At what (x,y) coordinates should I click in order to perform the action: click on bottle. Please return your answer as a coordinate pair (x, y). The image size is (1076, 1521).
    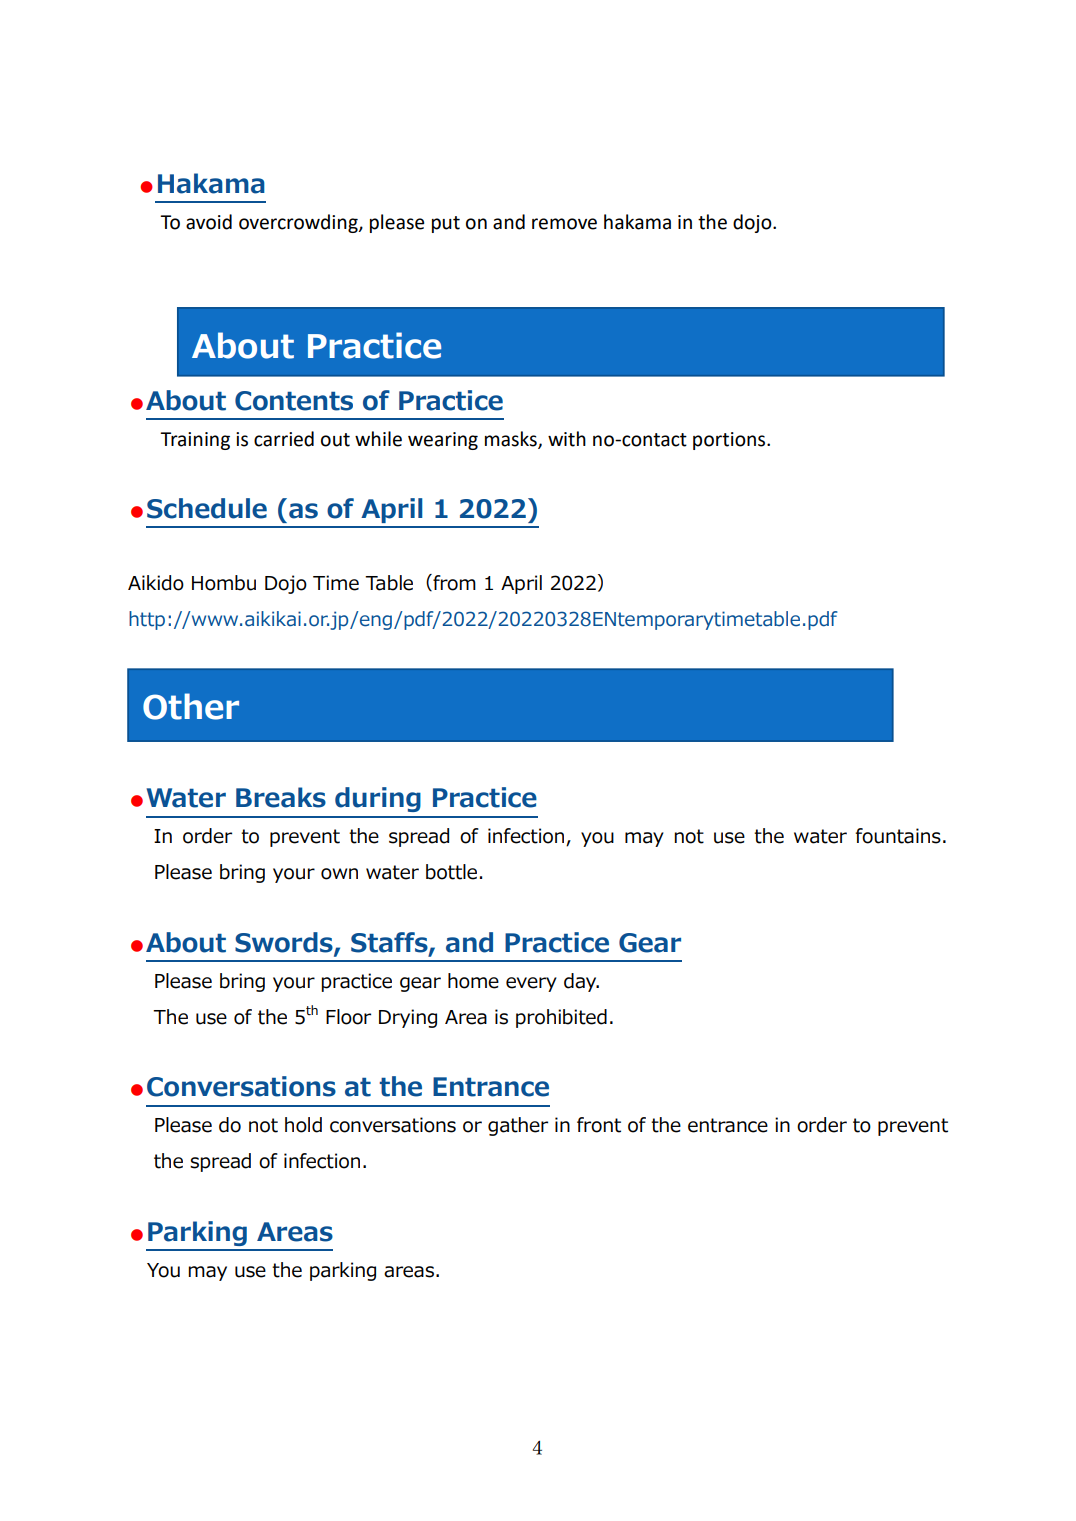
    Looking at the image, I should click on (451, 872).
